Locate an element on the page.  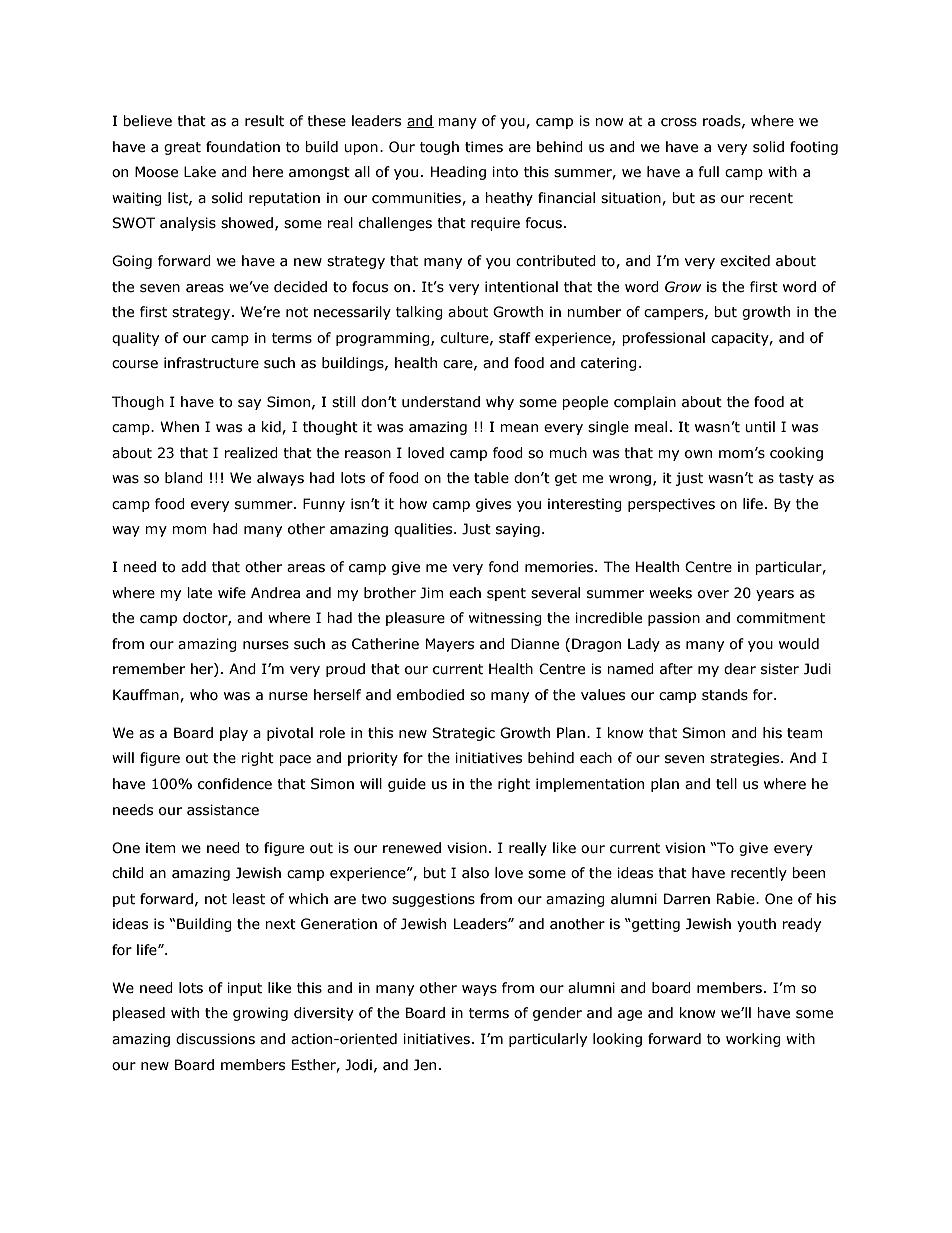
great is located at coordinates (182, 148).
